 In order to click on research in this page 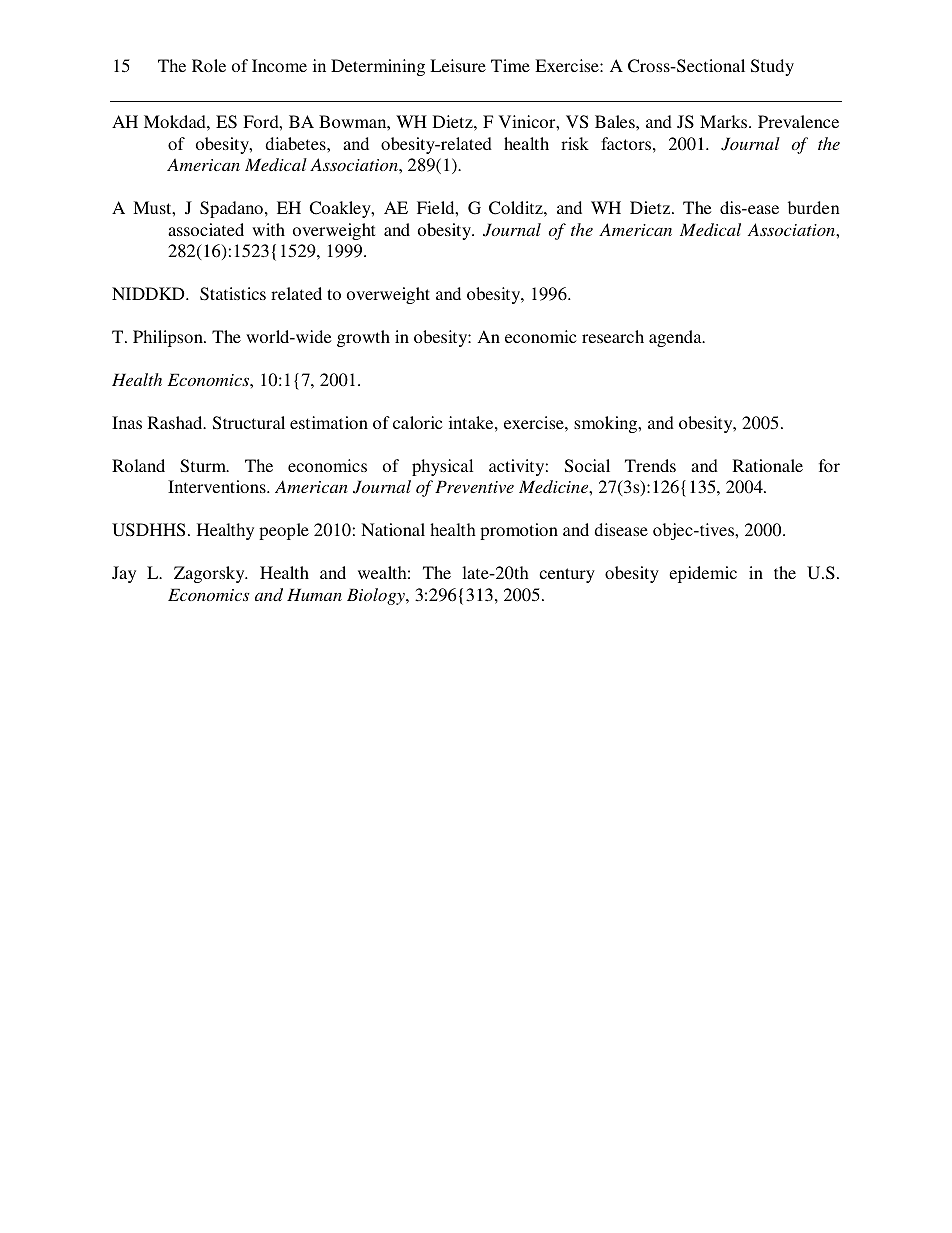, I will do `click(613, 336)`.
